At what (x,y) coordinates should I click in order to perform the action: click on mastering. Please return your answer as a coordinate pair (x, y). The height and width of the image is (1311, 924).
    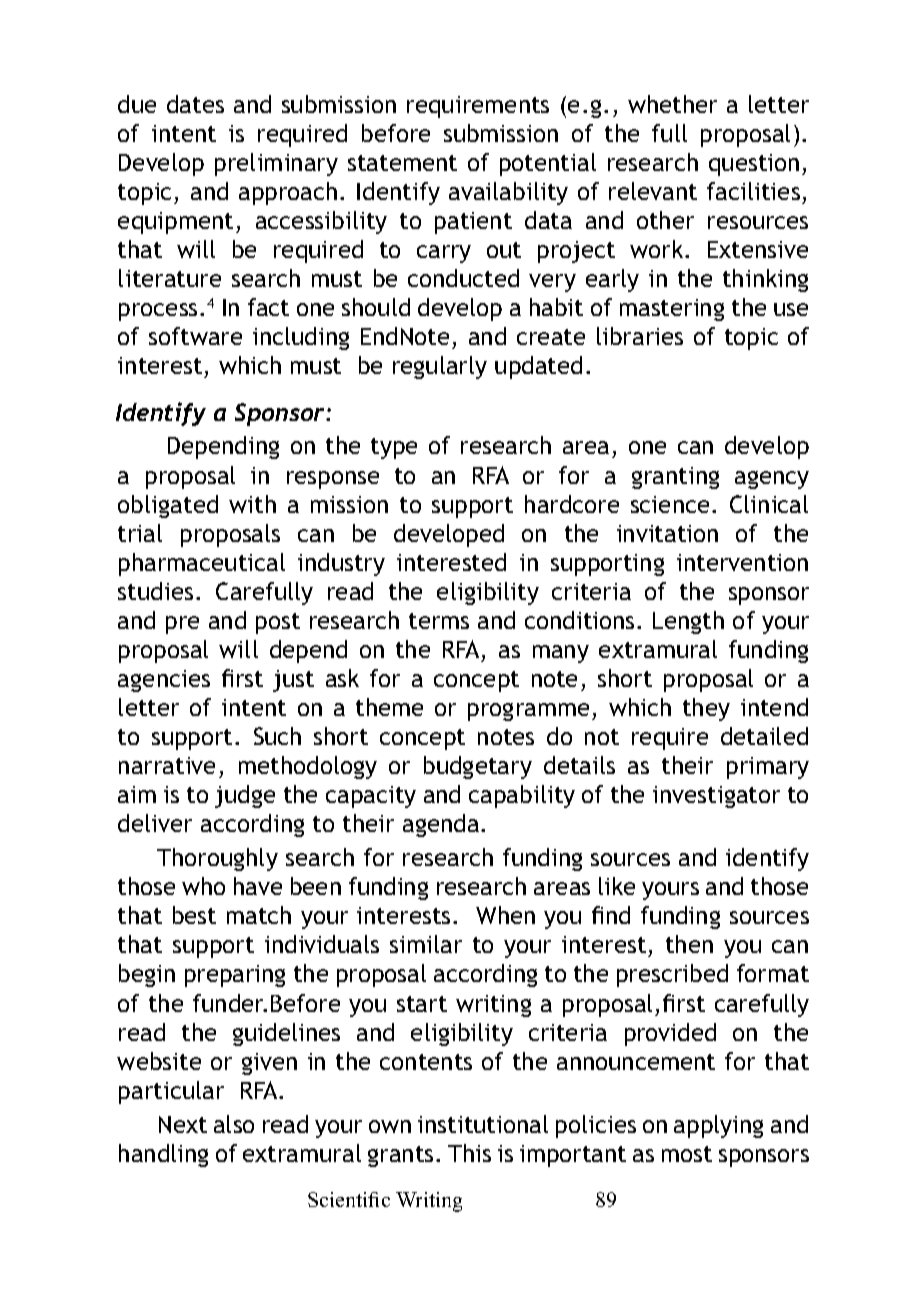
    Looking at the image, I should click on (672, 310).
